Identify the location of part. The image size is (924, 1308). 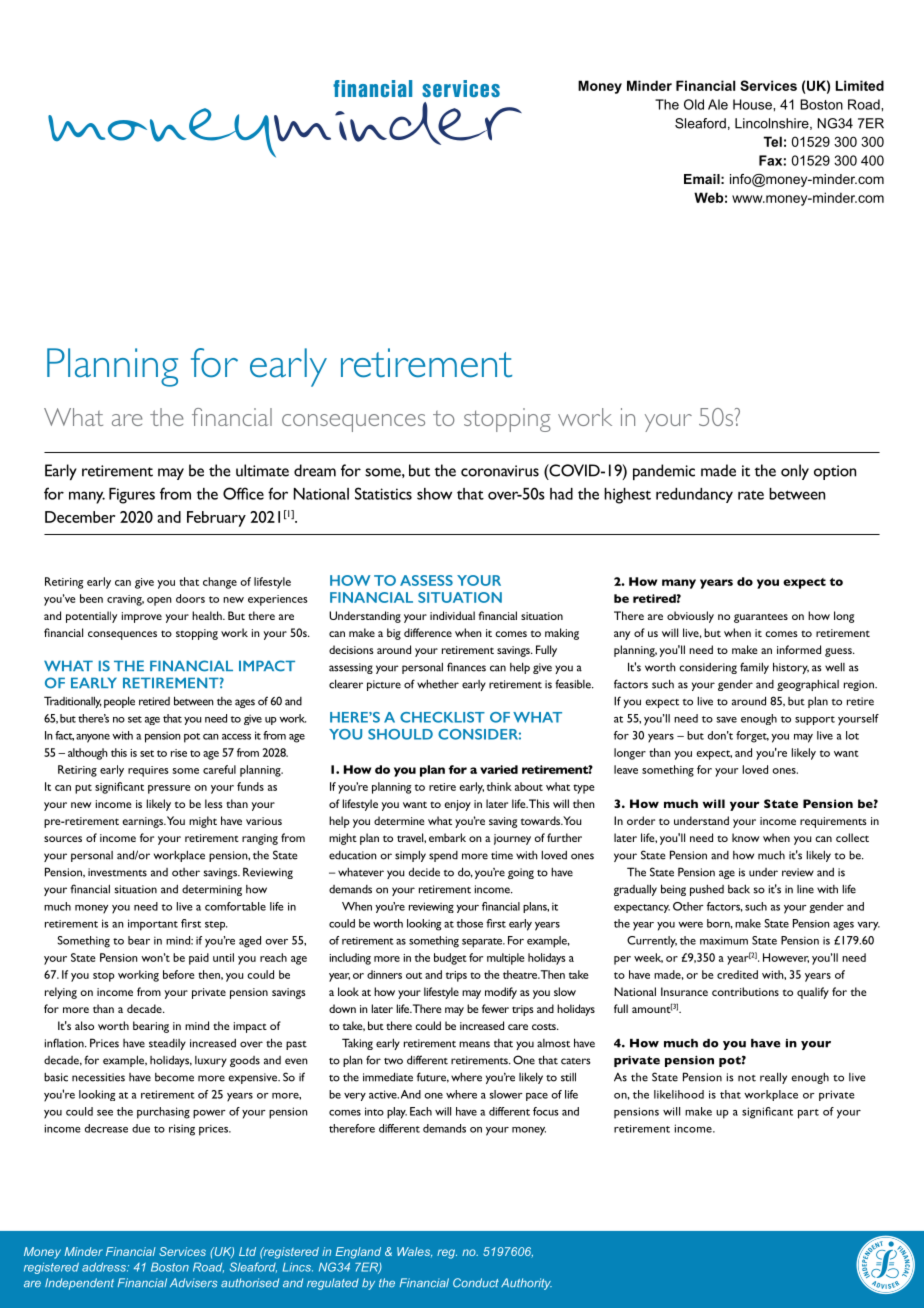
(808, 1114).
